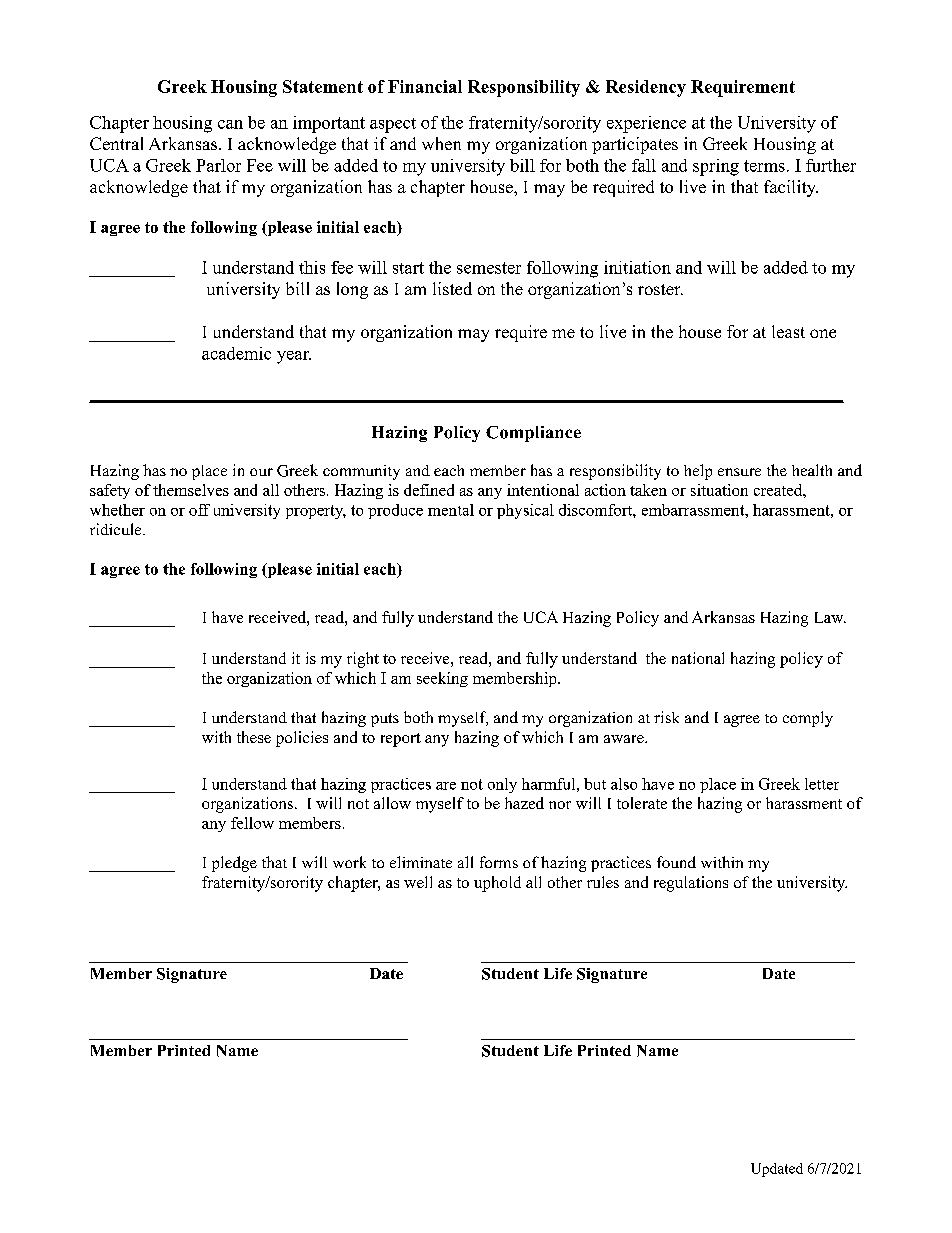  Describe the element at coordinates (452, 288) in the screenshot. I see `listed` at that location.
